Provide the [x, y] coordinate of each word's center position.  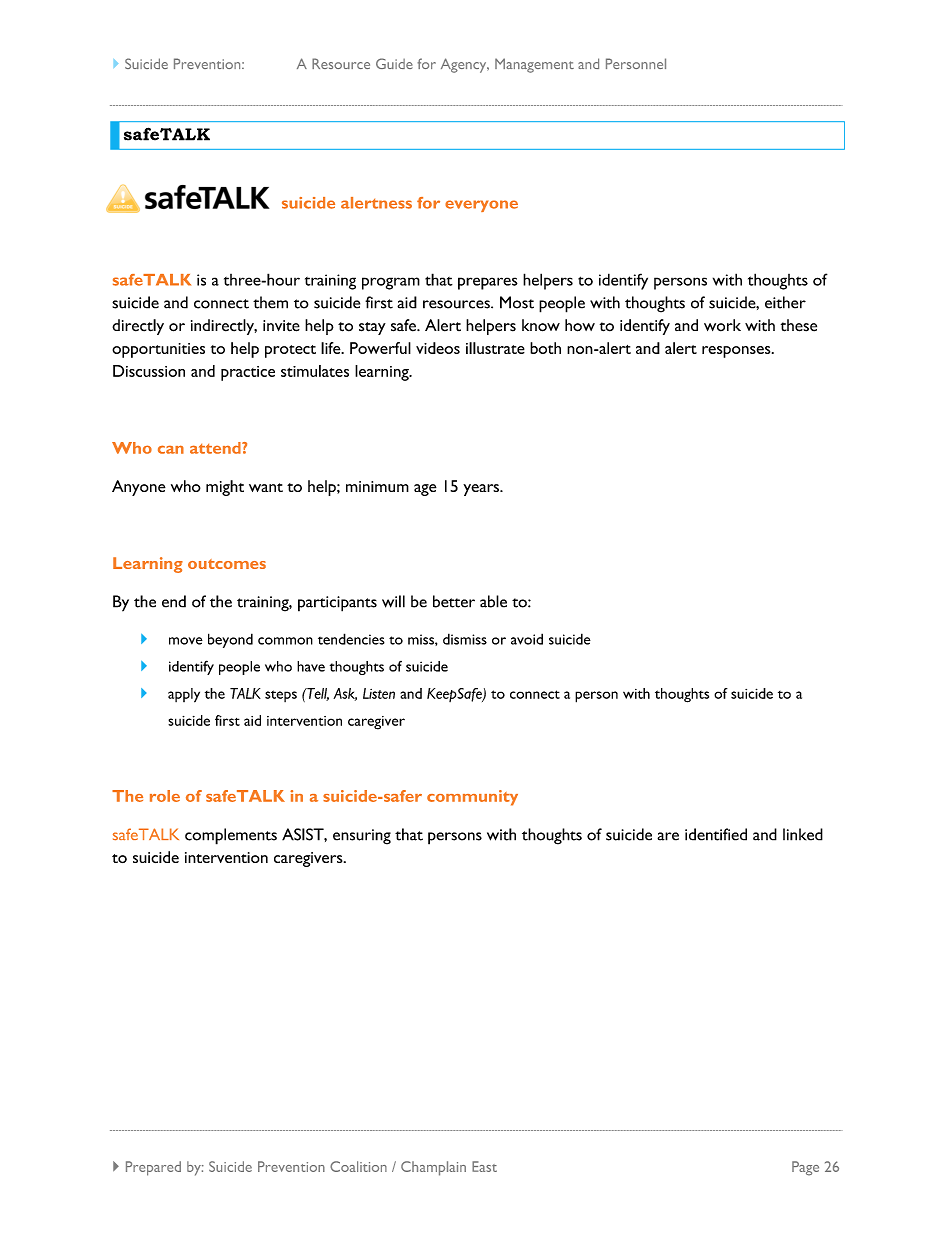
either [785, 302]
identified [716, 834]
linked [803, 834]
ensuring [362, 837]
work [722, 325]
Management [534, 65]
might [225, 488]
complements [231, 836]
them [270, 302]
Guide [394, 63]
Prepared [153, 1168]
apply [184, 695]
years [482, 490]
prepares [488, 283]
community [472, 798]
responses [737, 352]
